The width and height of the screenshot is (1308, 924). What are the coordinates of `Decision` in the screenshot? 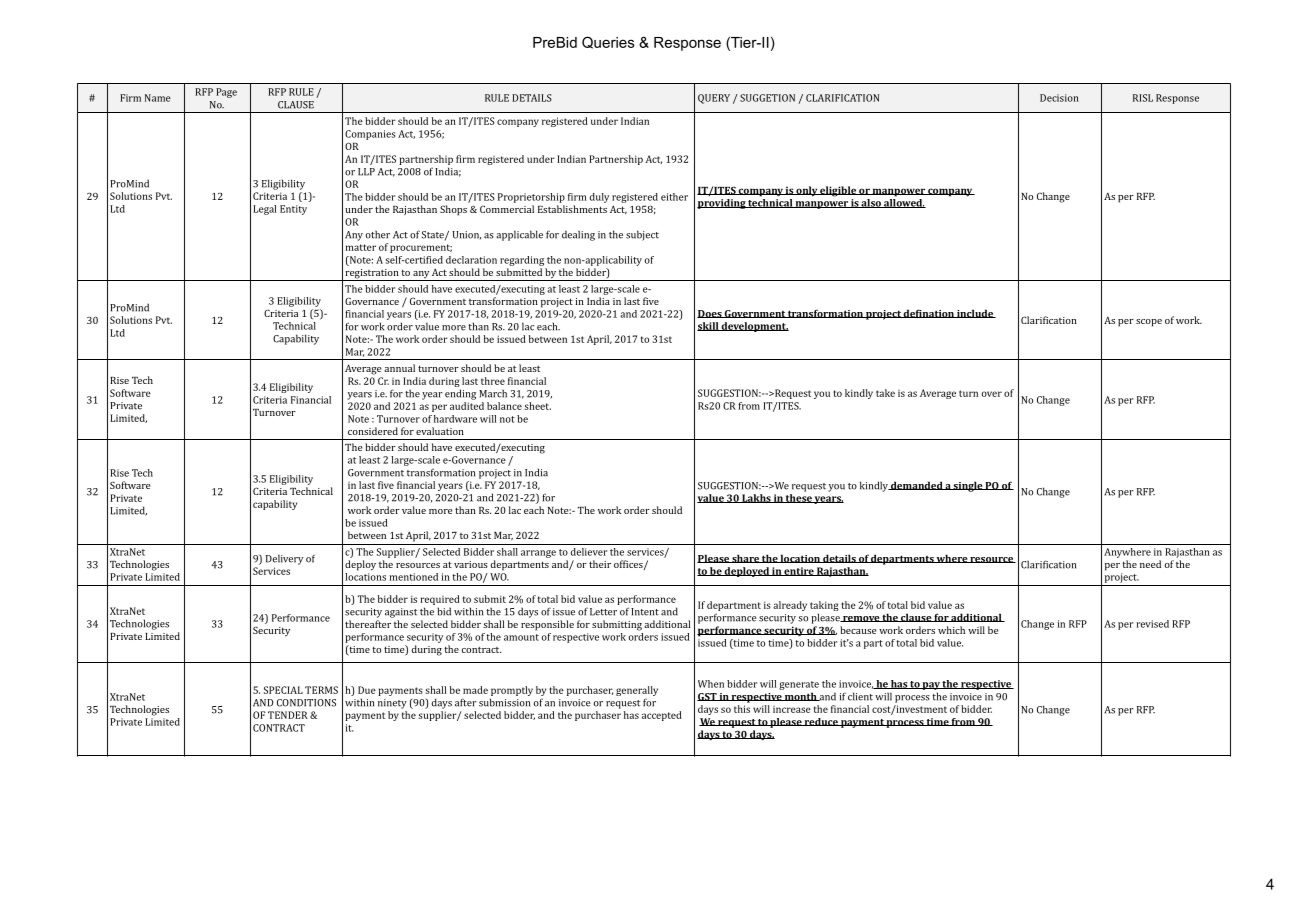 It's located at (1059, 98).
